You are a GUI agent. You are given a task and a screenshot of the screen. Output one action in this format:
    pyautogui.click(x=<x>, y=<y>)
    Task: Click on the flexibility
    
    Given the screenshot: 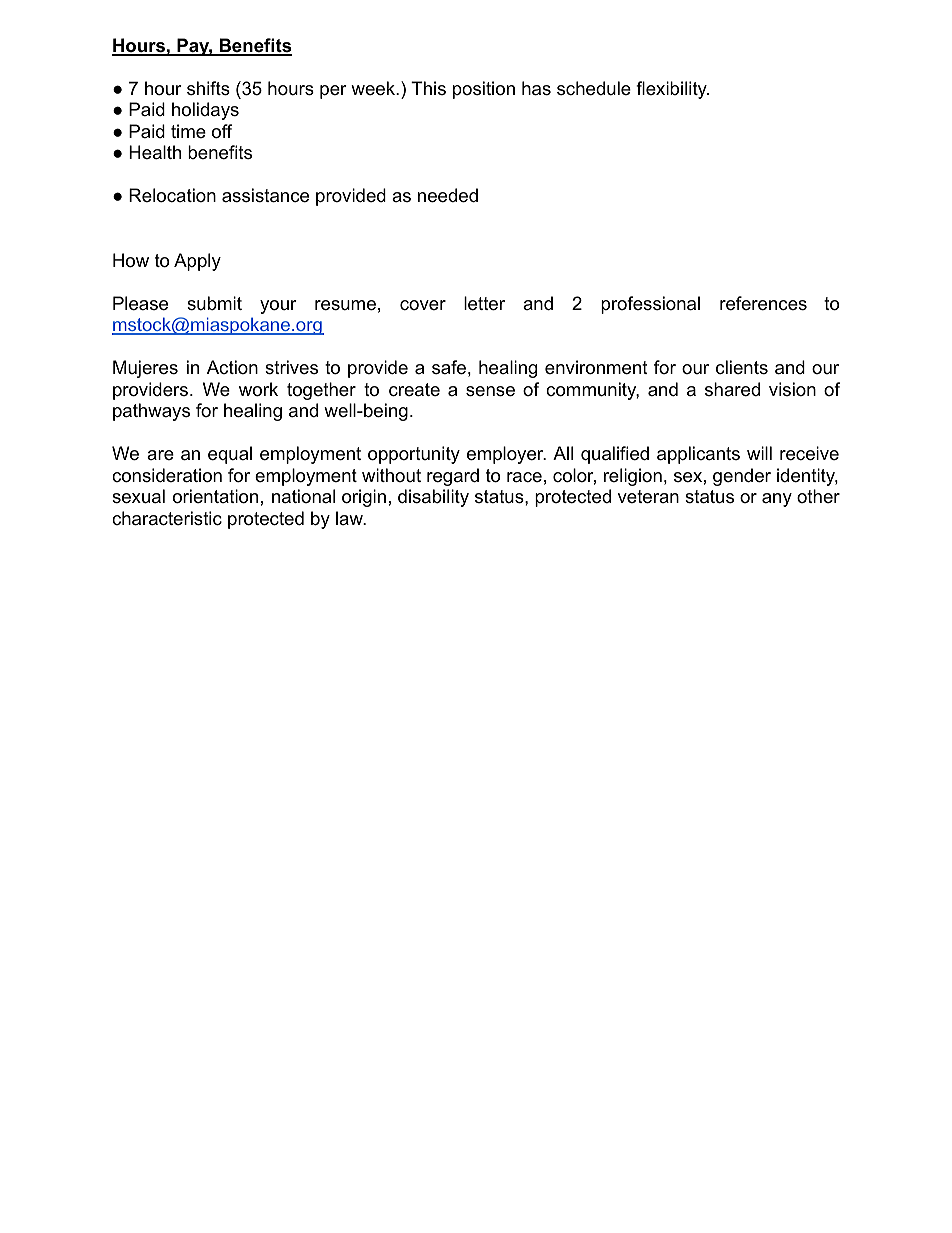 What is the action you would take?
    pyautogui.click(x=672, y=90)
